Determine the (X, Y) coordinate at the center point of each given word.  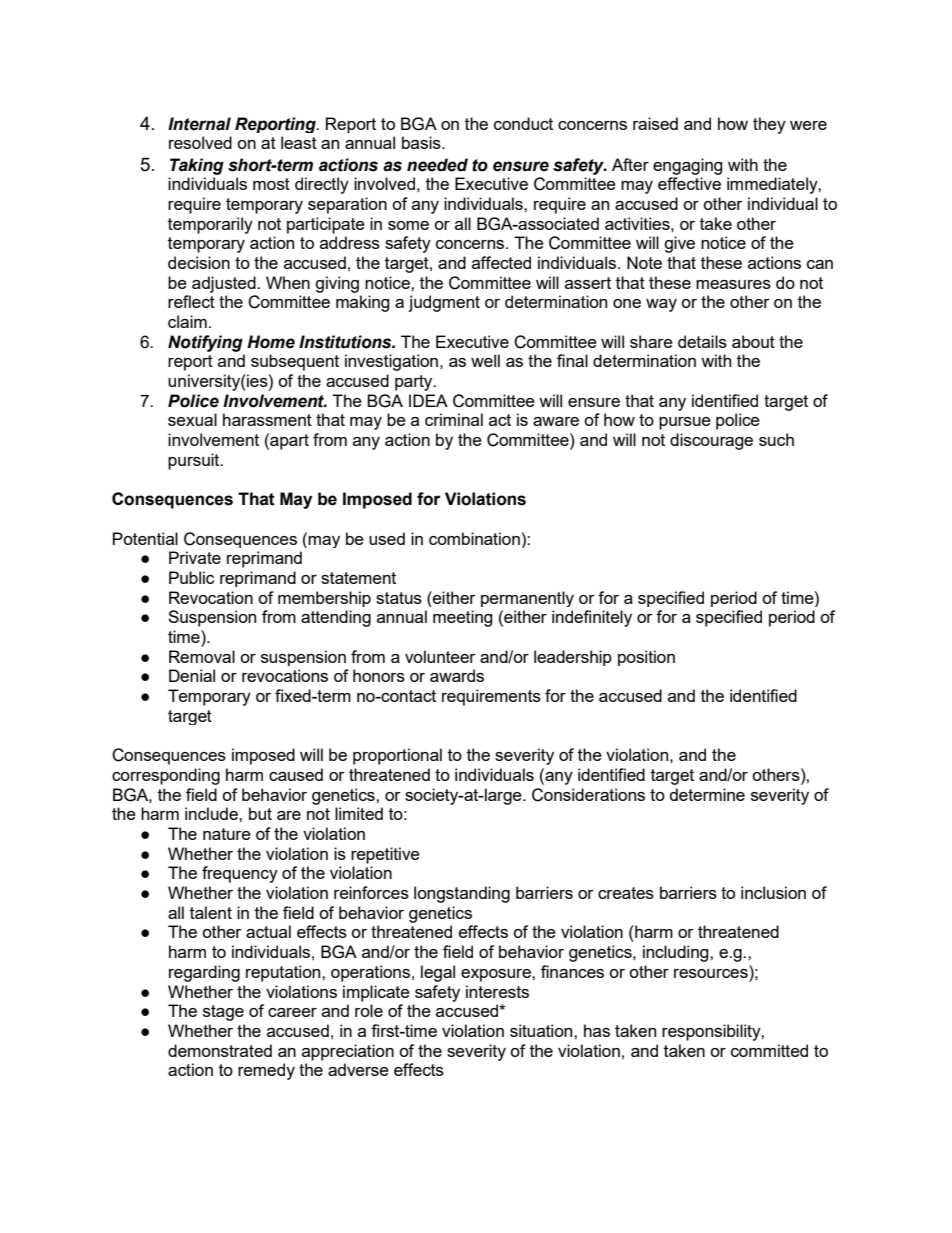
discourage (711, 441)
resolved (200, 142)
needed (437, 165)
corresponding (166, 776)
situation (542, 1030)
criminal (454, 419)
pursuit (195, 461)
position (646, 658)
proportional (397, 756)
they (769, 125)
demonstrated (220, 1050)
